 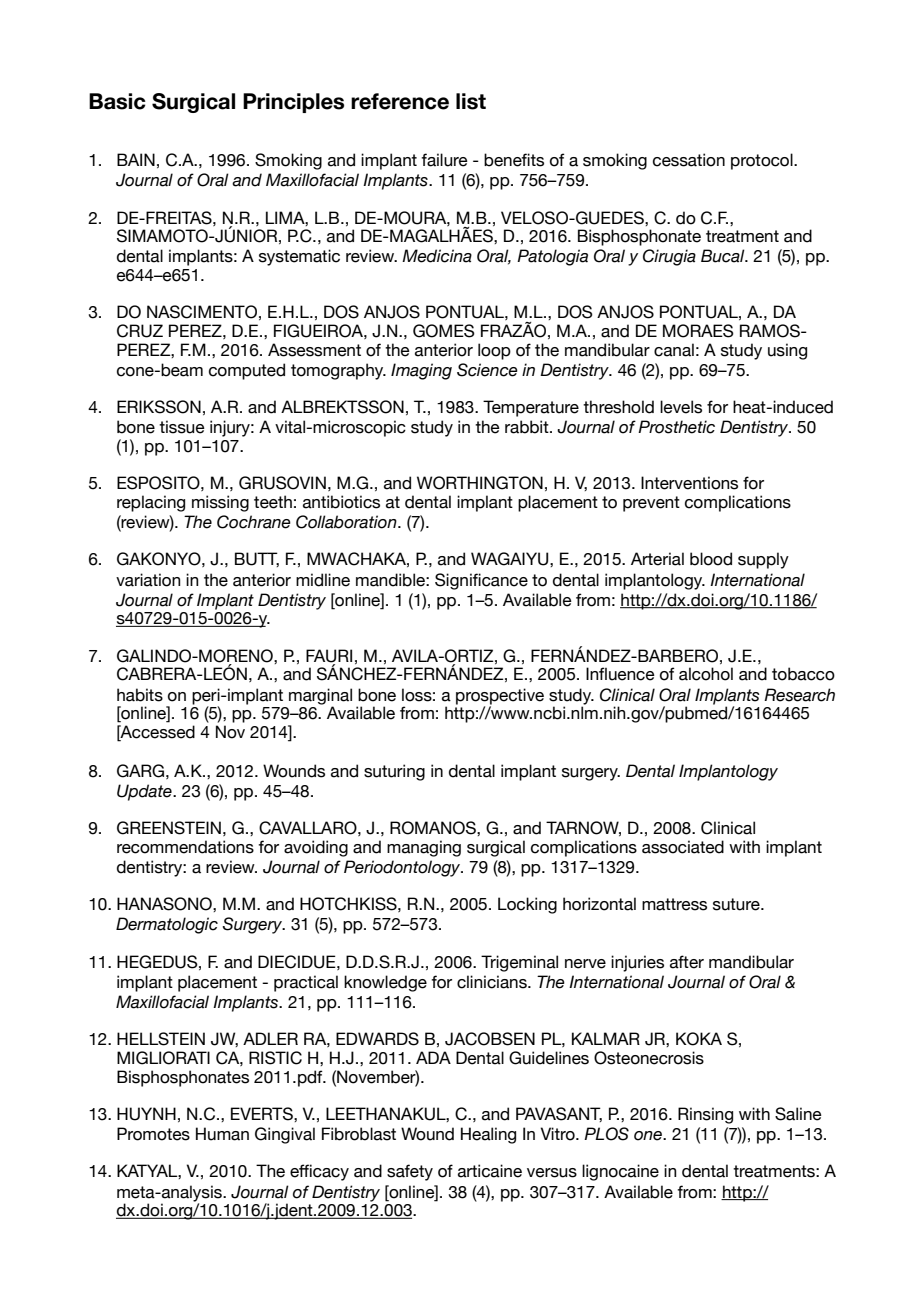 I want to click on Science, so click(x=487, y=370).
